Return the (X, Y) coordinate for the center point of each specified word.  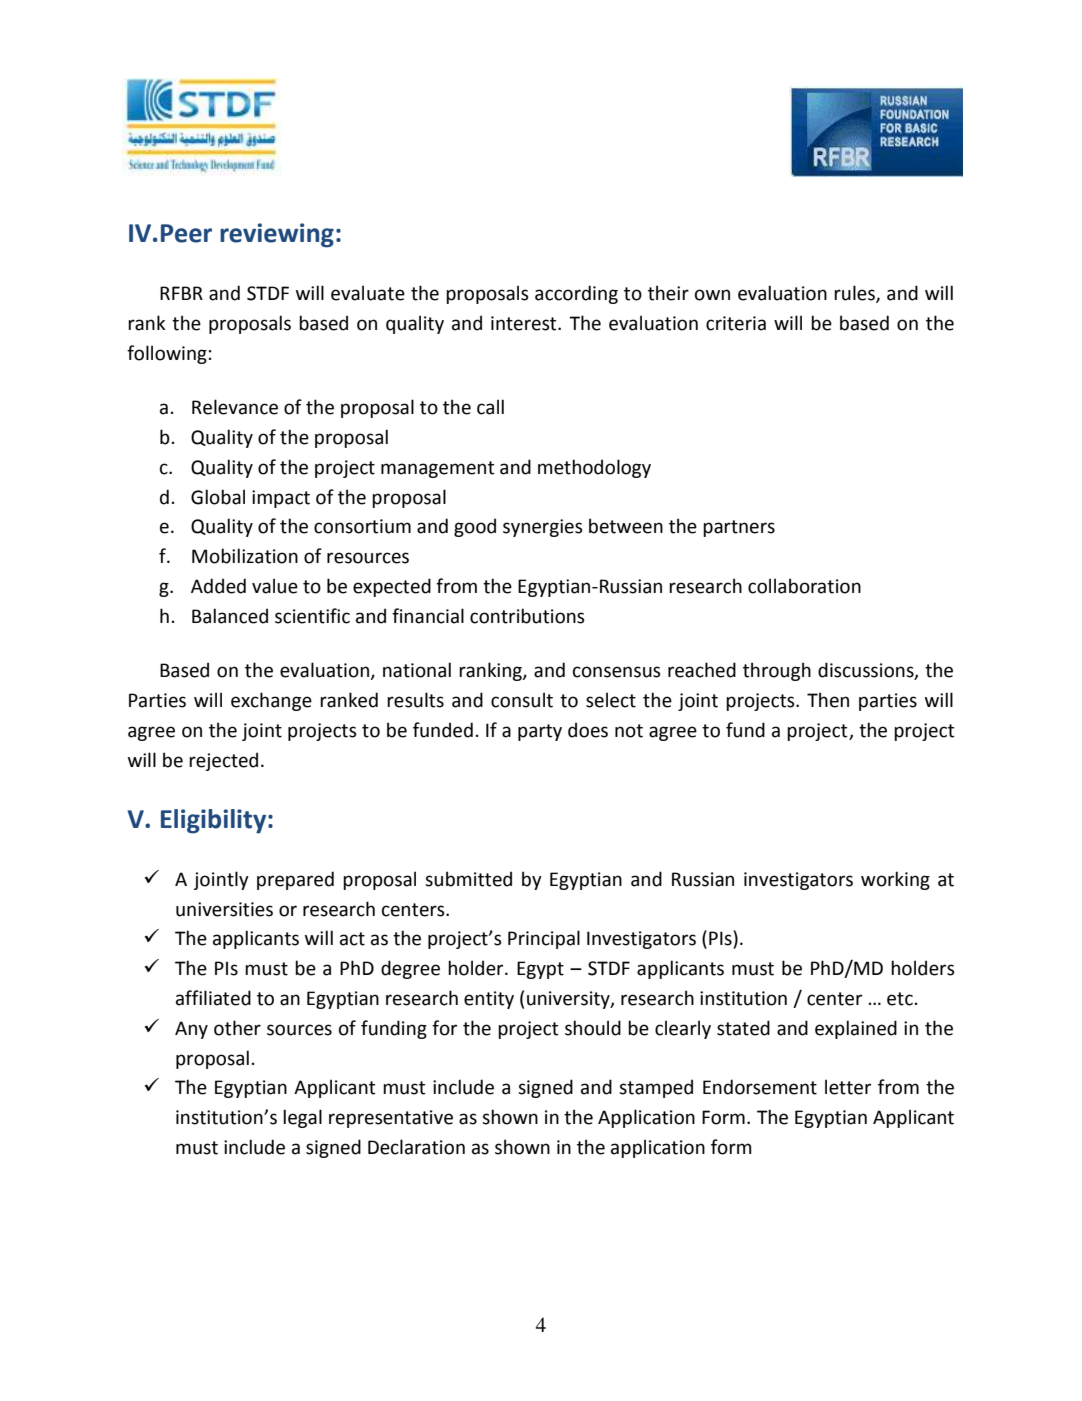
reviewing (277, 235)
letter (848, 1087)
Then (828, 700)
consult (522, 700)
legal (302, 1118)
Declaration (416, 1147)
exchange (271, 701)
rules (855, 294)
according (576, 294)
